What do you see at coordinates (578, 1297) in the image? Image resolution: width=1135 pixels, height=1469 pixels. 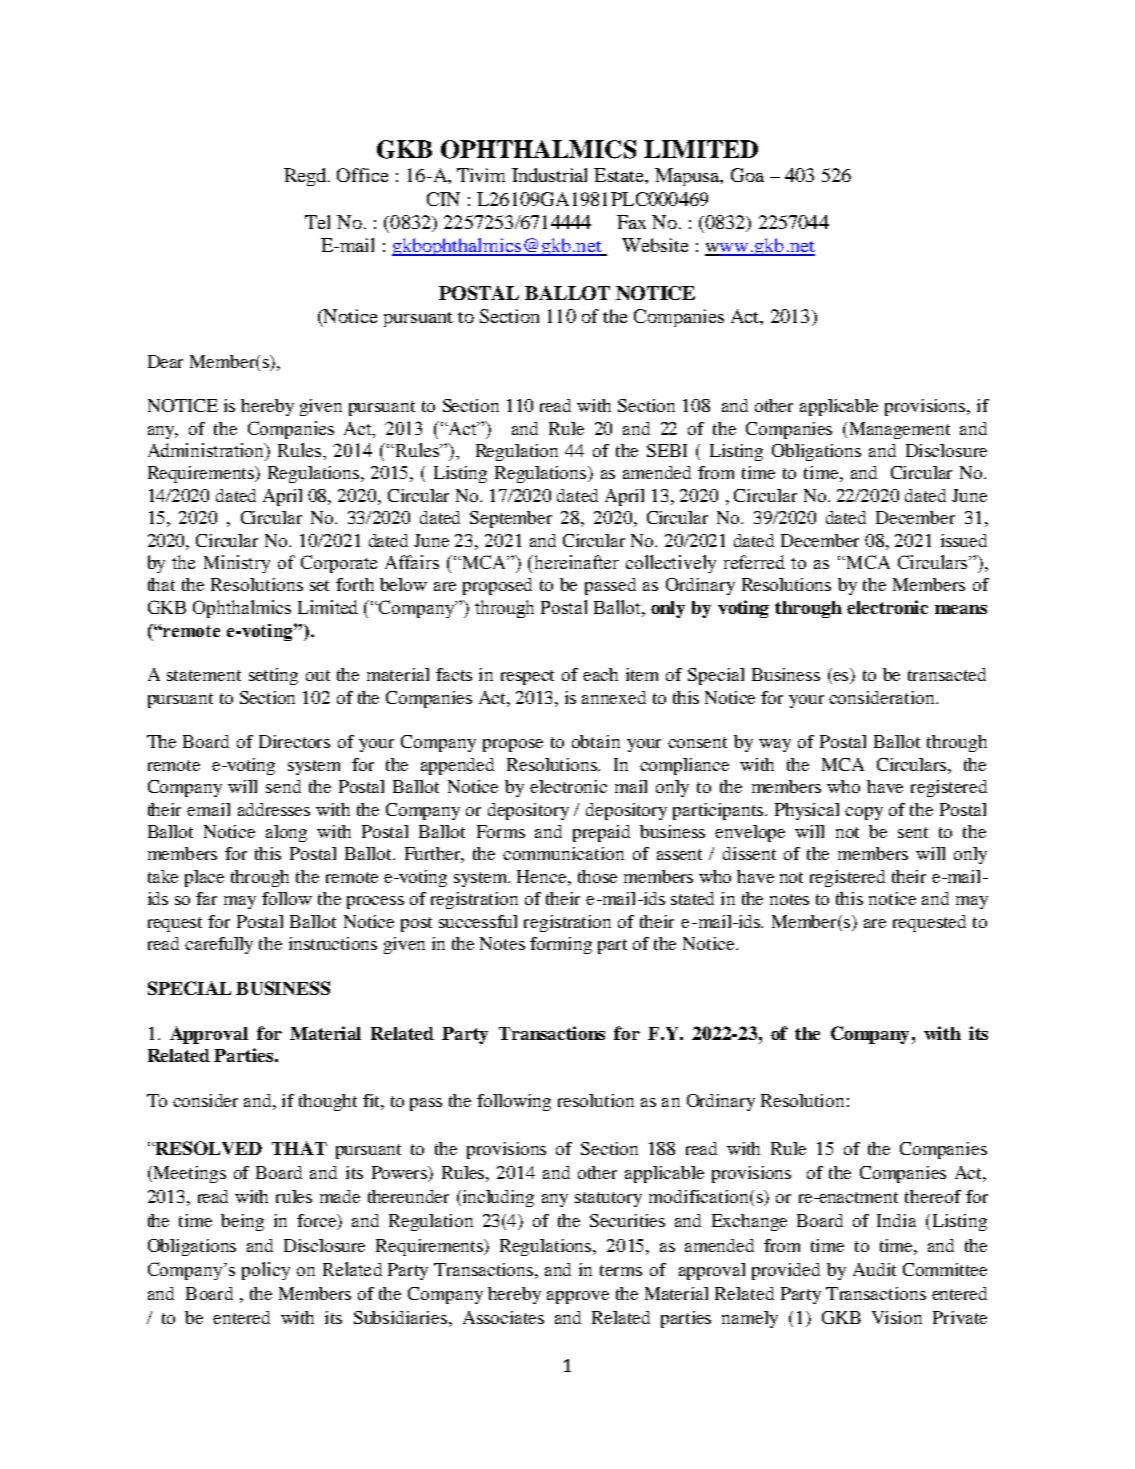 I see `approve` at bounding box center [578, 1297].
